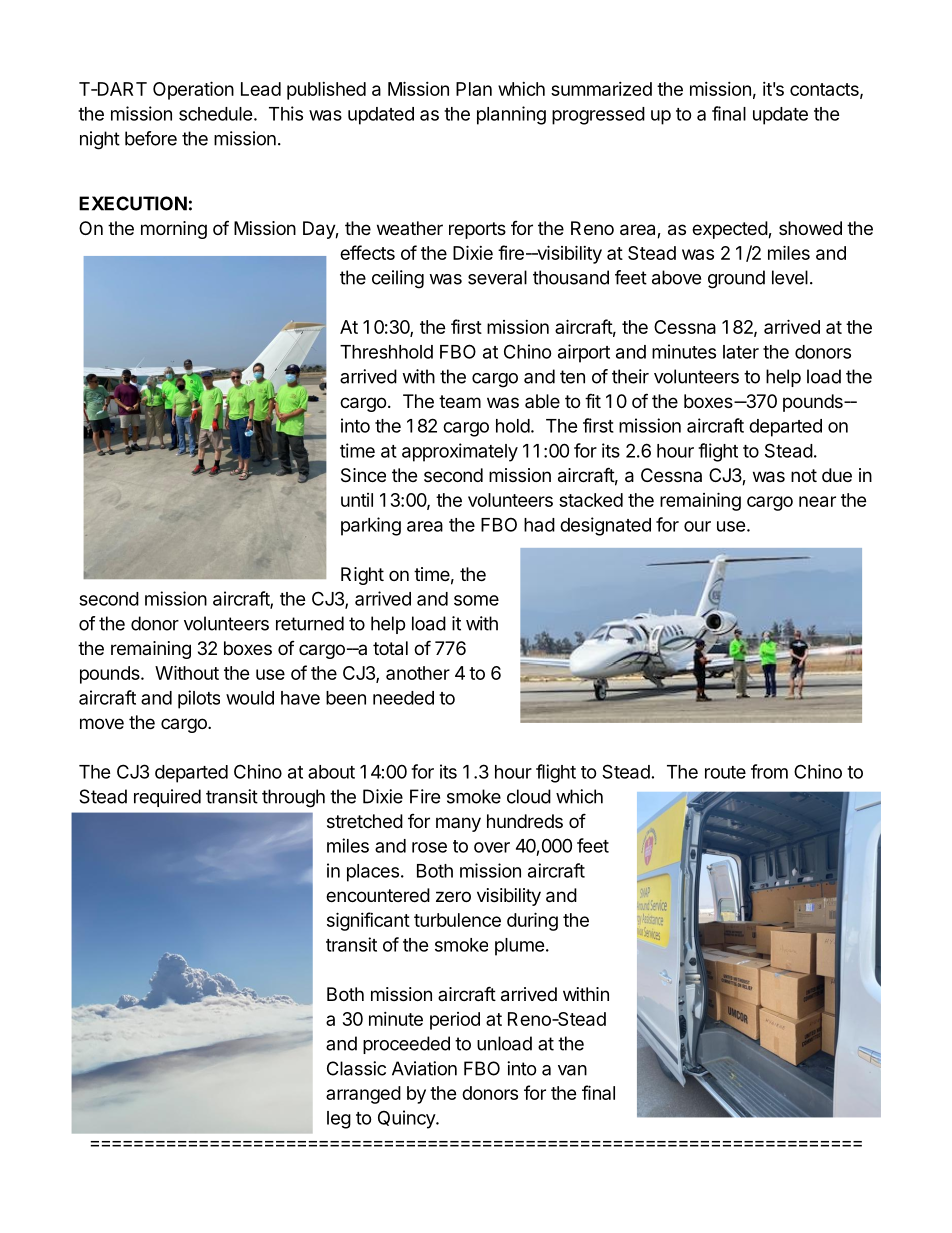 The height and width of the page is (1233, 952). What do you see at coordinates (598, 116) in the page?
I see `progressed` at bounding box center [598, 116].
